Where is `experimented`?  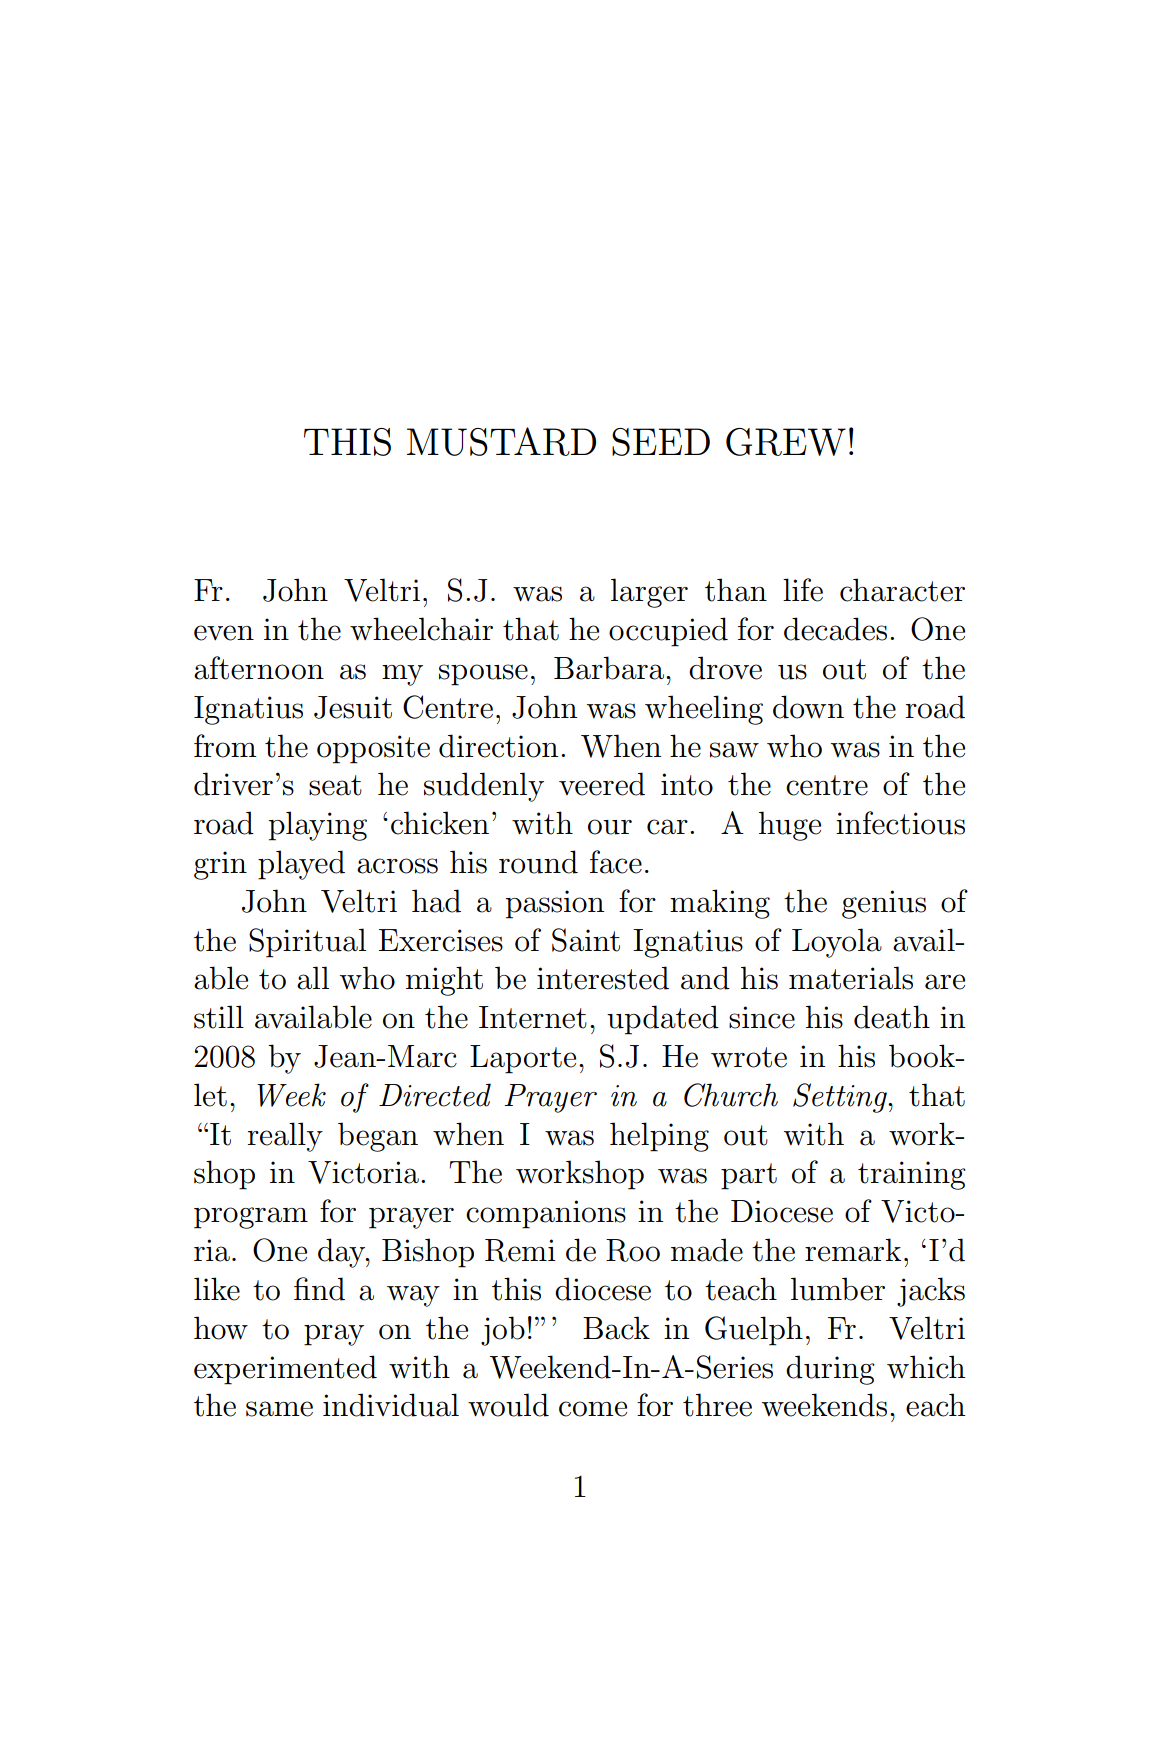 experimented is located at coordinates (285, 1370).
